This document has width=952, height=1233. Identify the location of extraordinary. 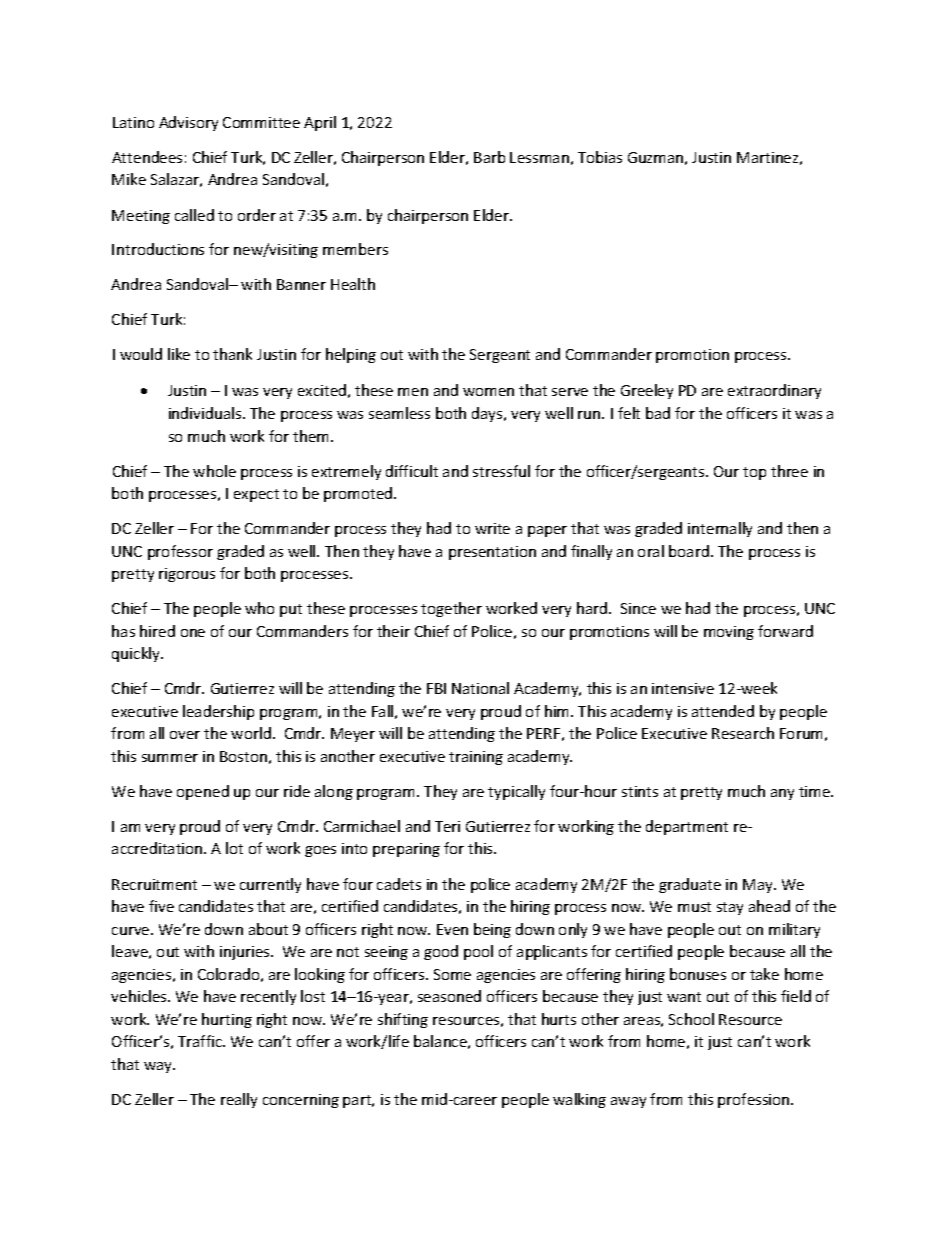
(774, 391).
